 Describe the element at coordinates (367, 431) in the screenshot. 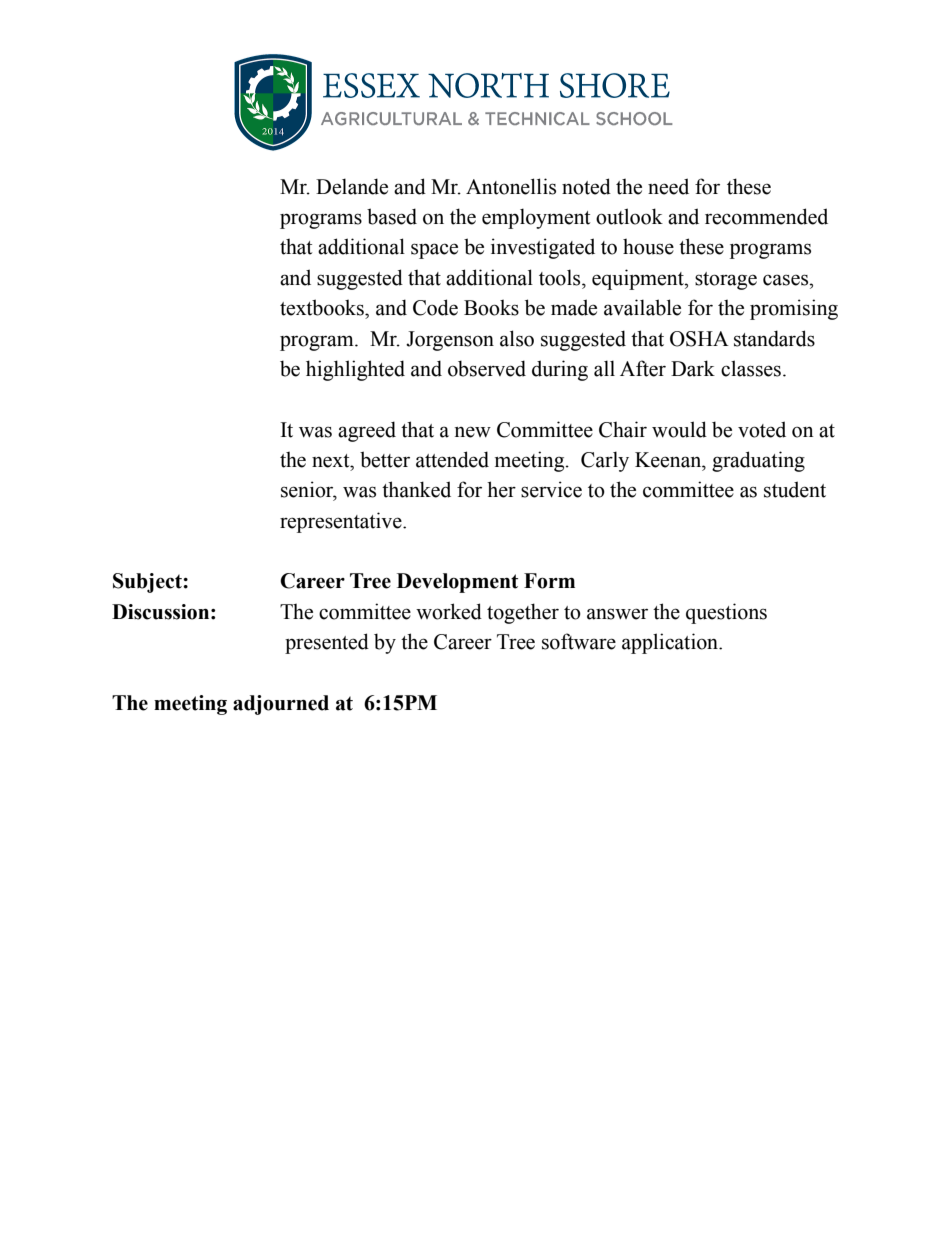

I see `agreed` at that location.
